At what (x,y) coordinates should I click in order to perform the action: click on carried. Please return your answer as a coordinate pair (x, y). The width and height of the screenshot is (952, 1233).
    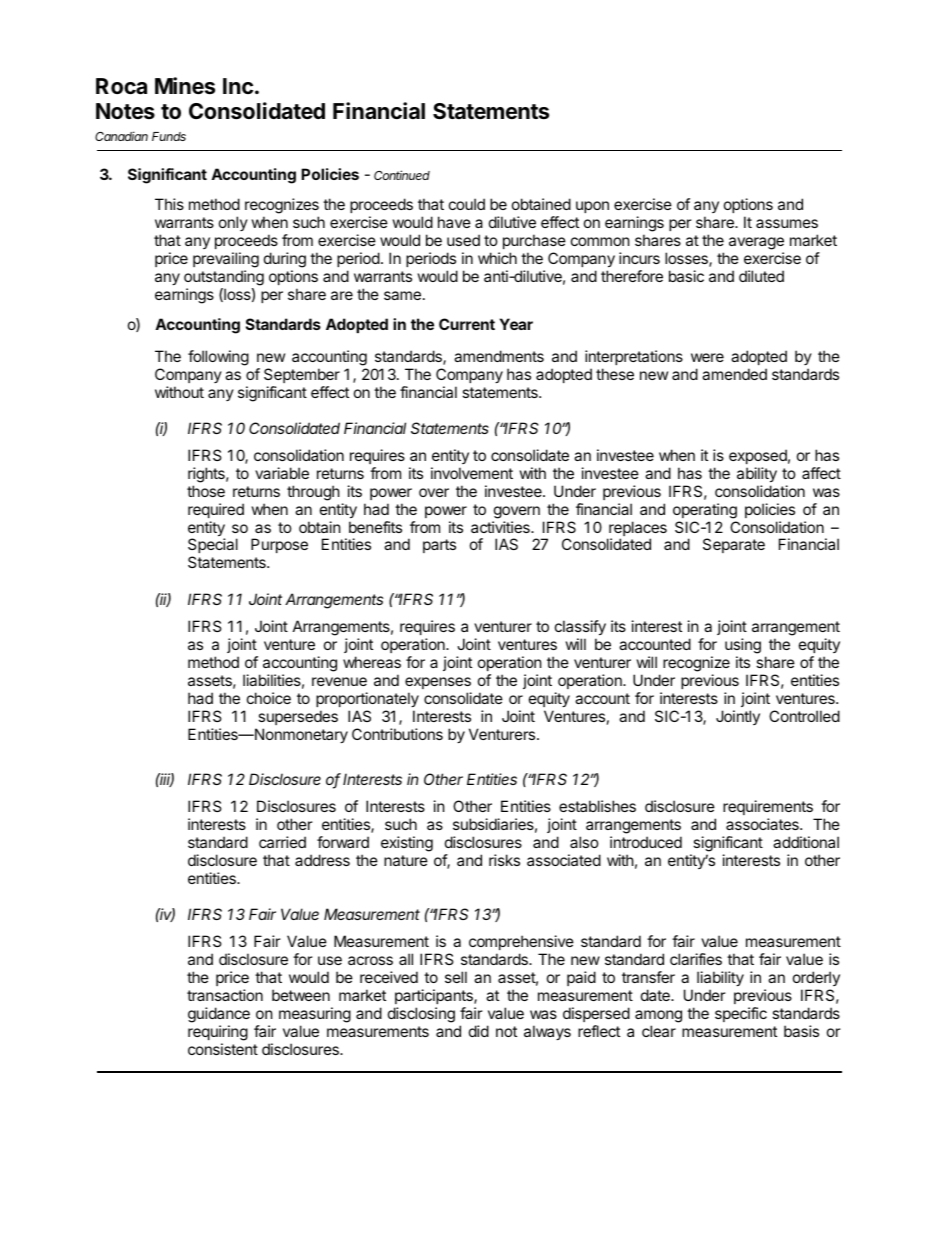
    Looking at the image, I should click on (282, 842).
